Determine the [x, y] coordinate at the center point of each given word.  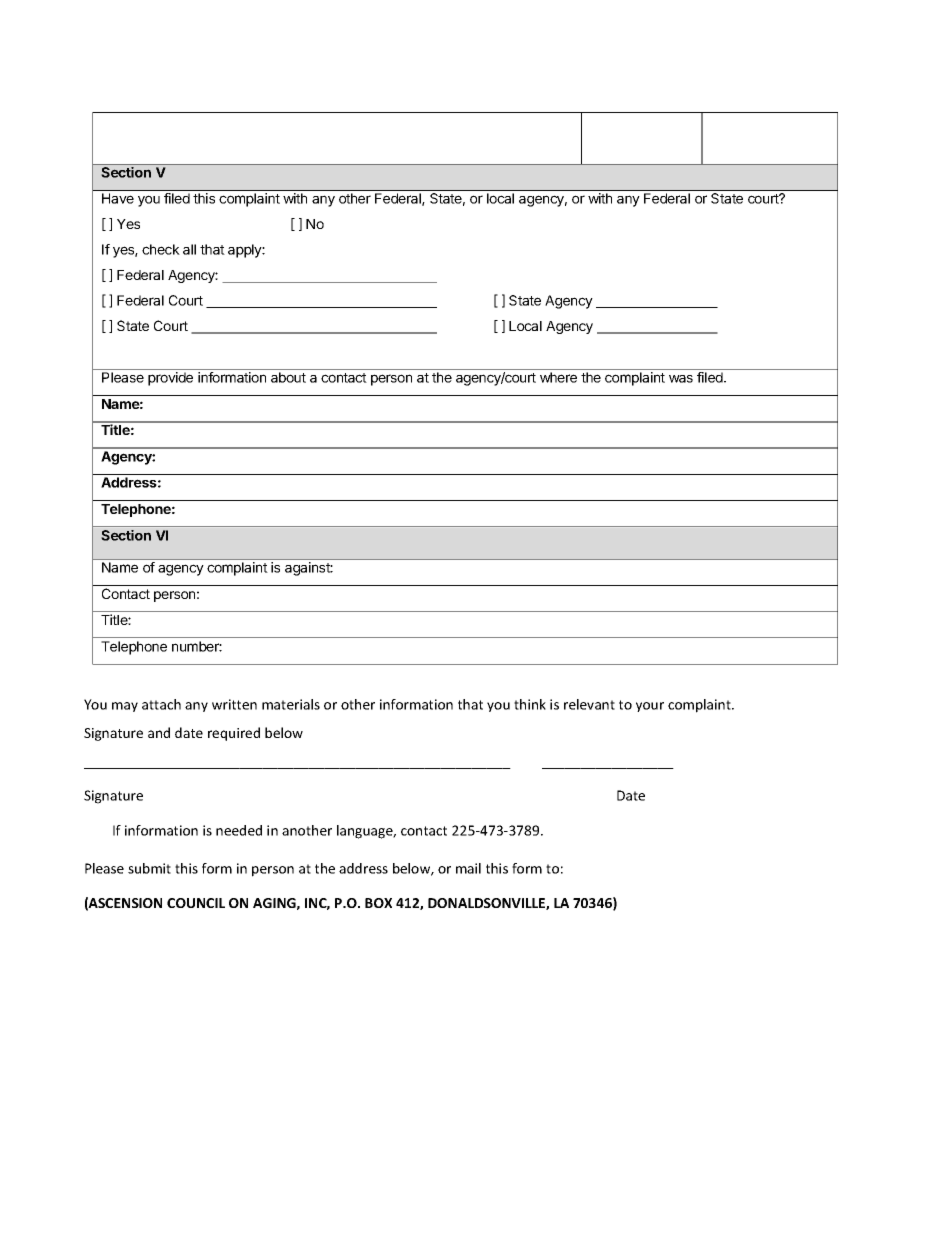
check [161, 249]
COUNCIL [196, 903]
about [288, 377]
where [558, 377]
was [681, 379]
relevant [589, 704]
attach [161, 704]
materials [291, 704]
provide [170, 379]
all [189, 249]
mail [468, 868]
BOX [378, 903]
